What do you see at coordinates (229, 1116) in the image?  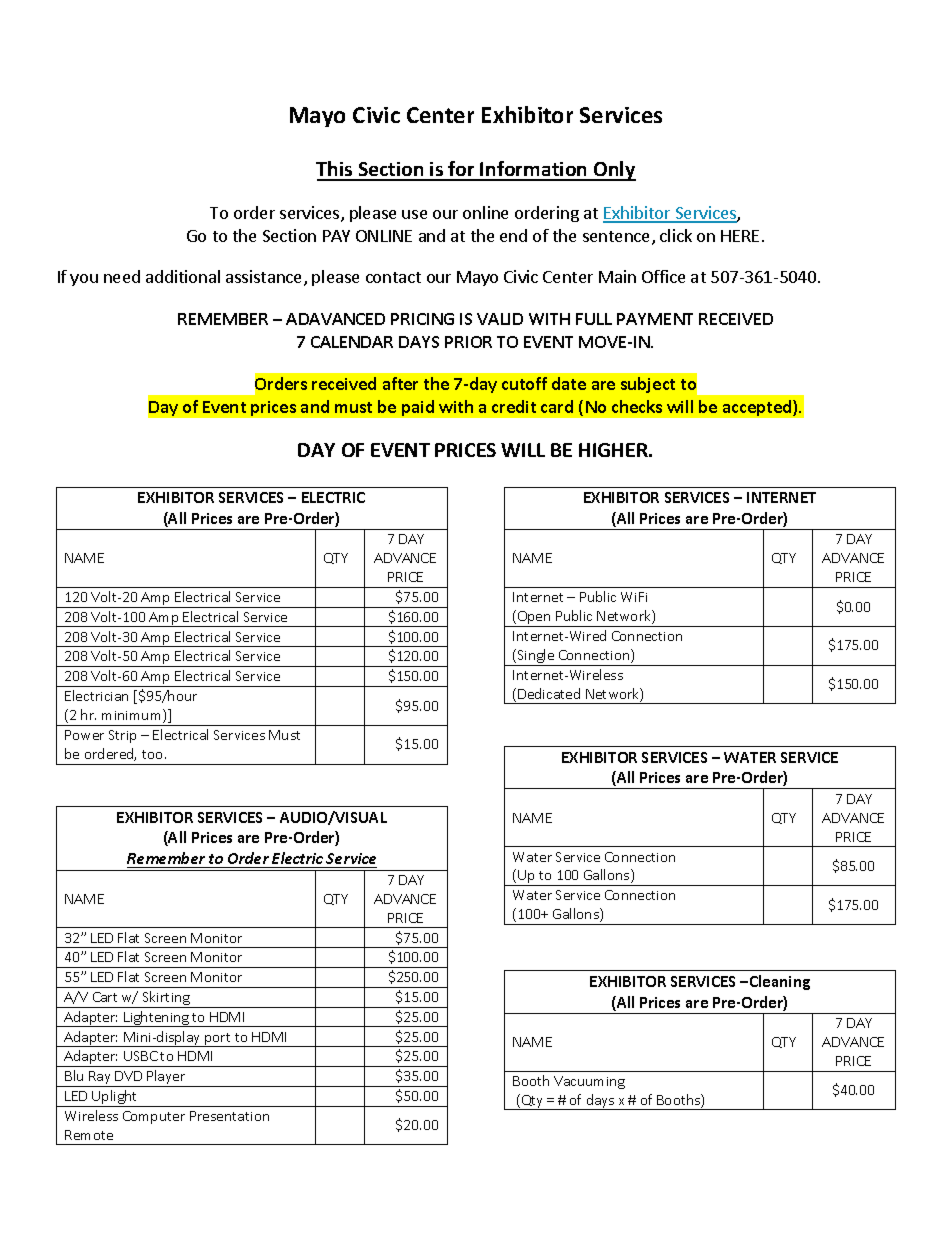 I see `Presentation` at bounding box center [229, 1116].
